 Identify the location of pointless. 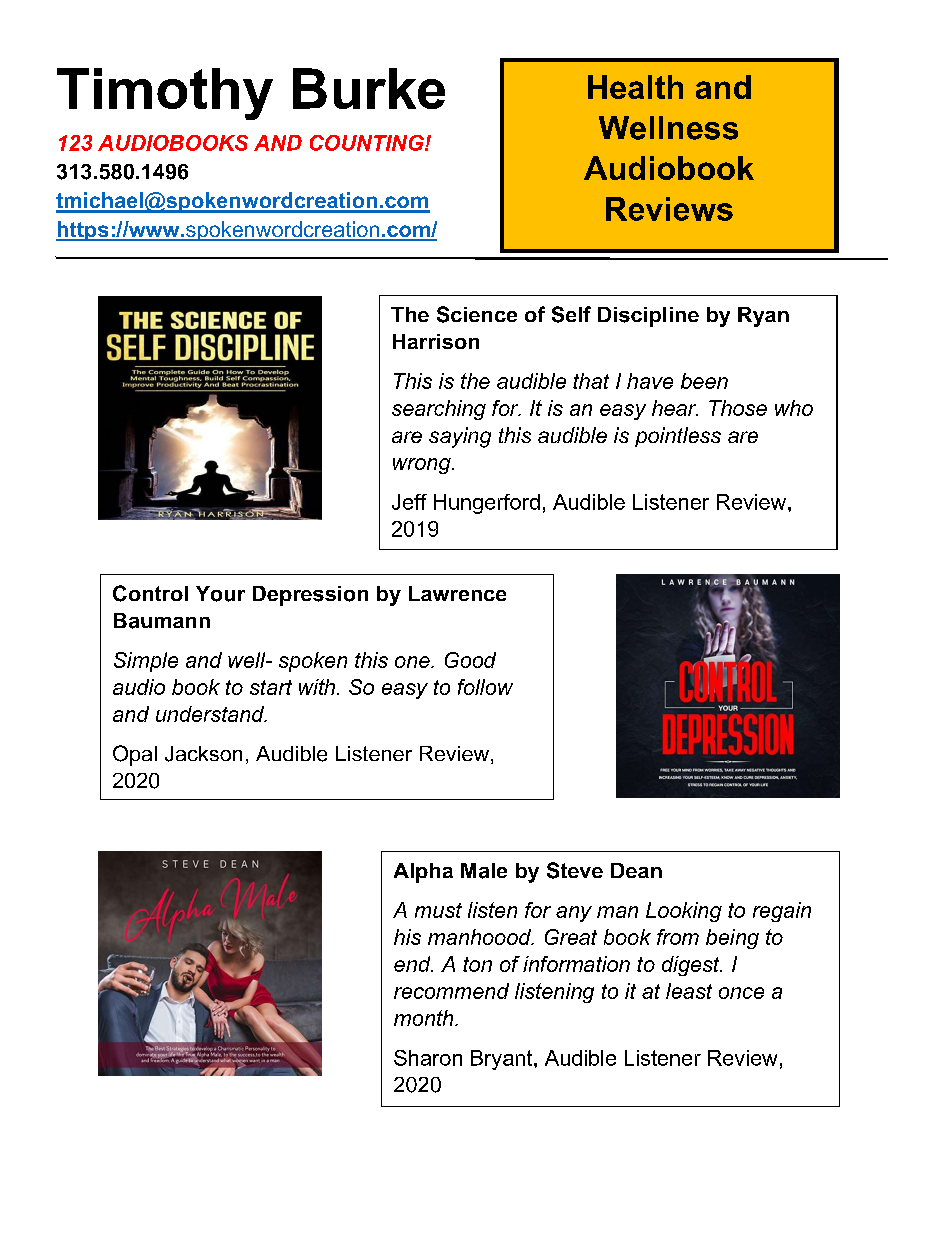
(678, 437).
